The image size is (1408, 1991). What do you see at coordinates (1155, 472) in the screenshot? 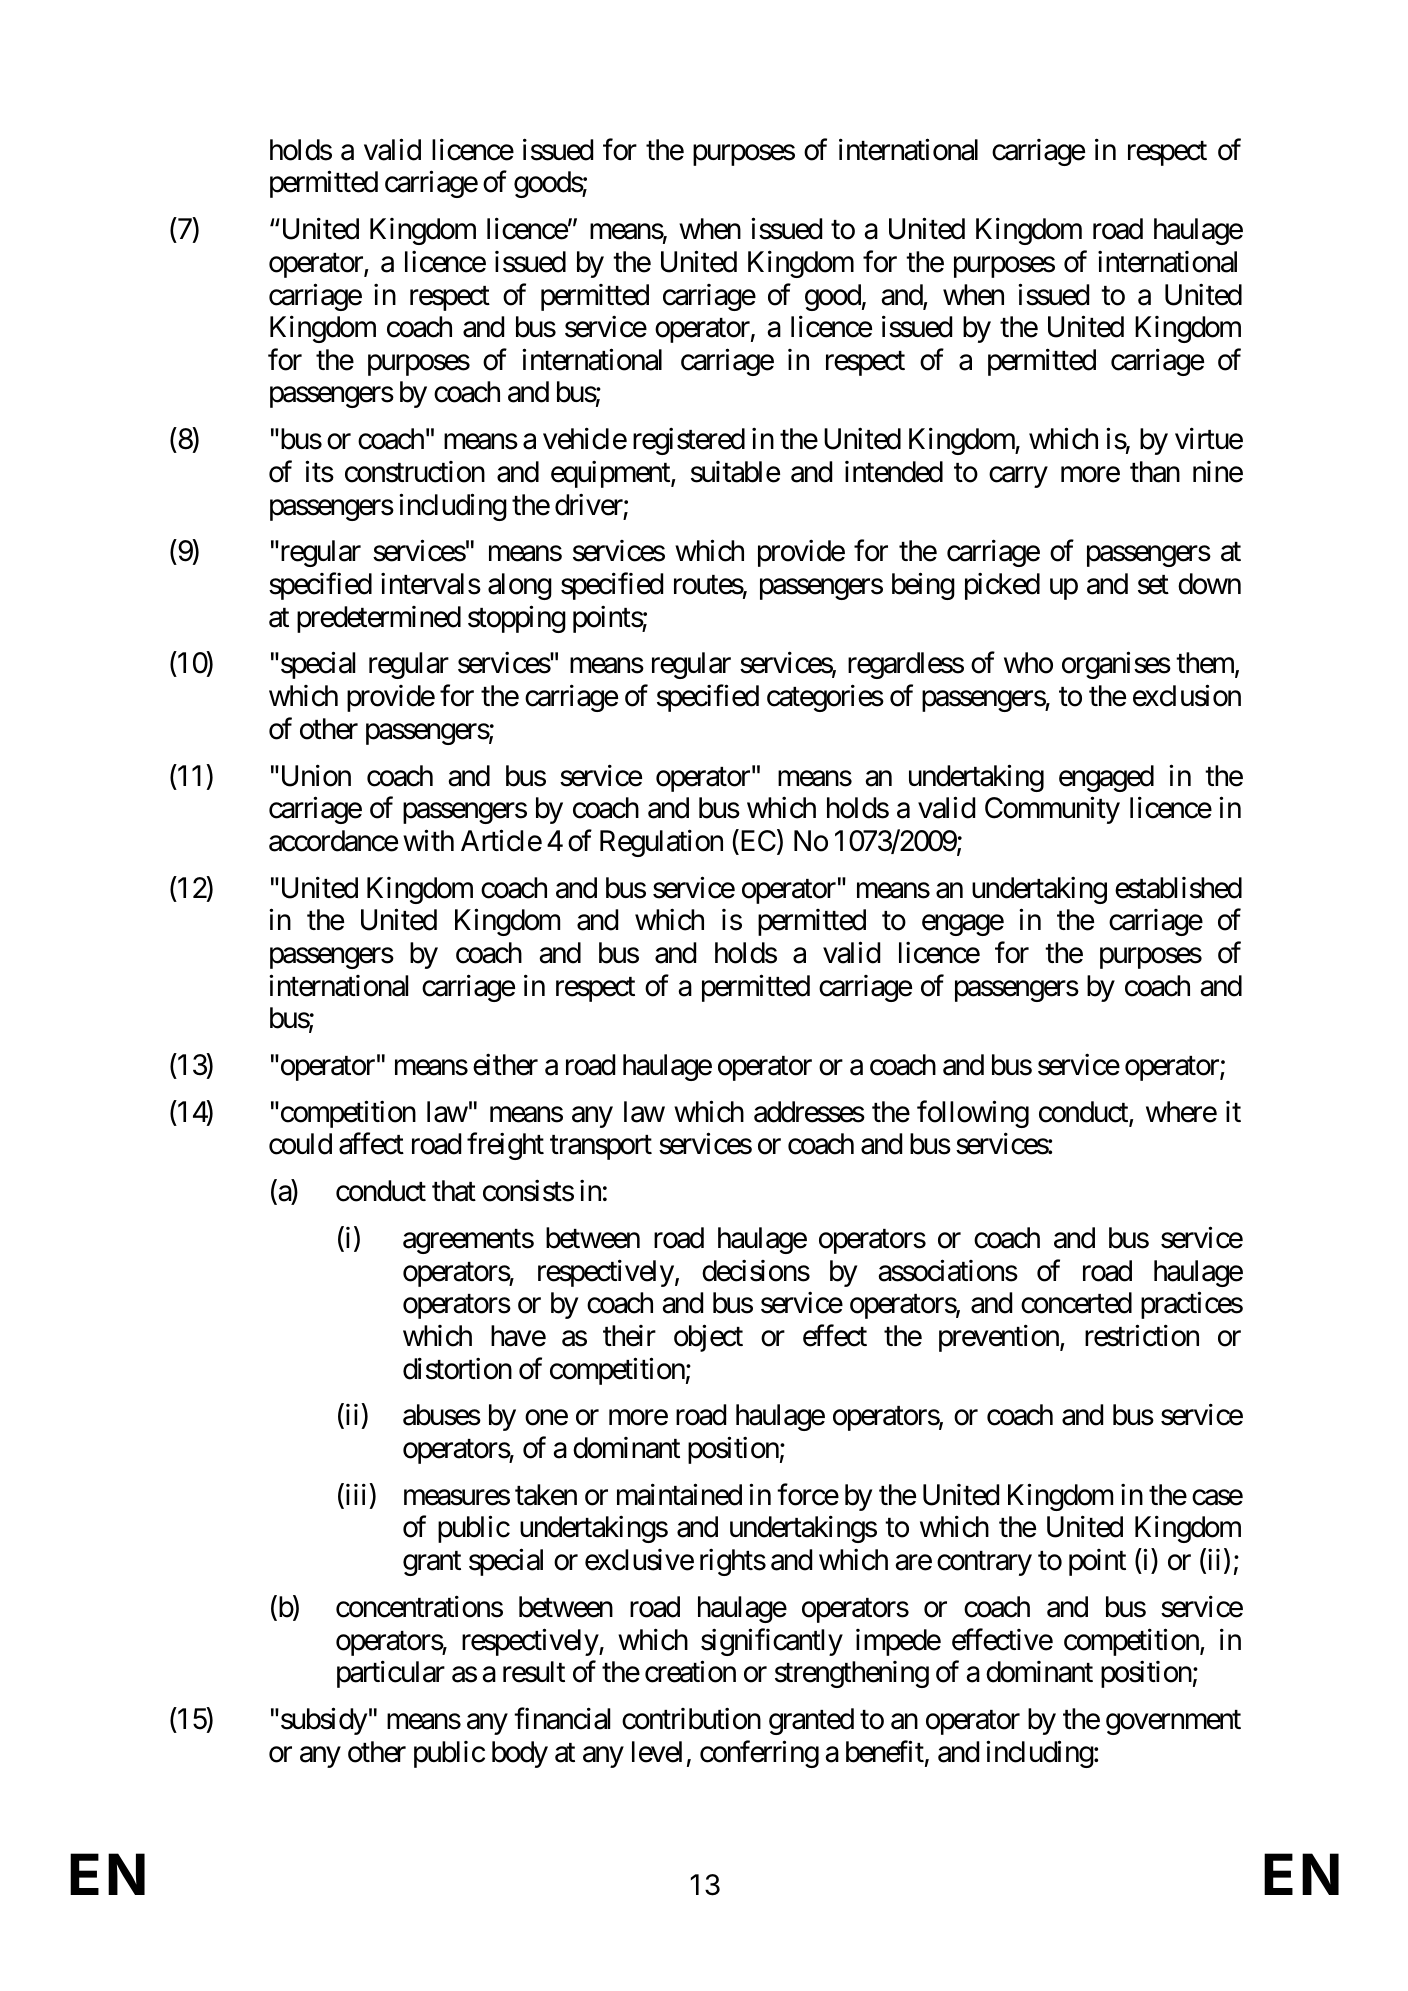
I see `than` at bounding box center [1155, 472].
